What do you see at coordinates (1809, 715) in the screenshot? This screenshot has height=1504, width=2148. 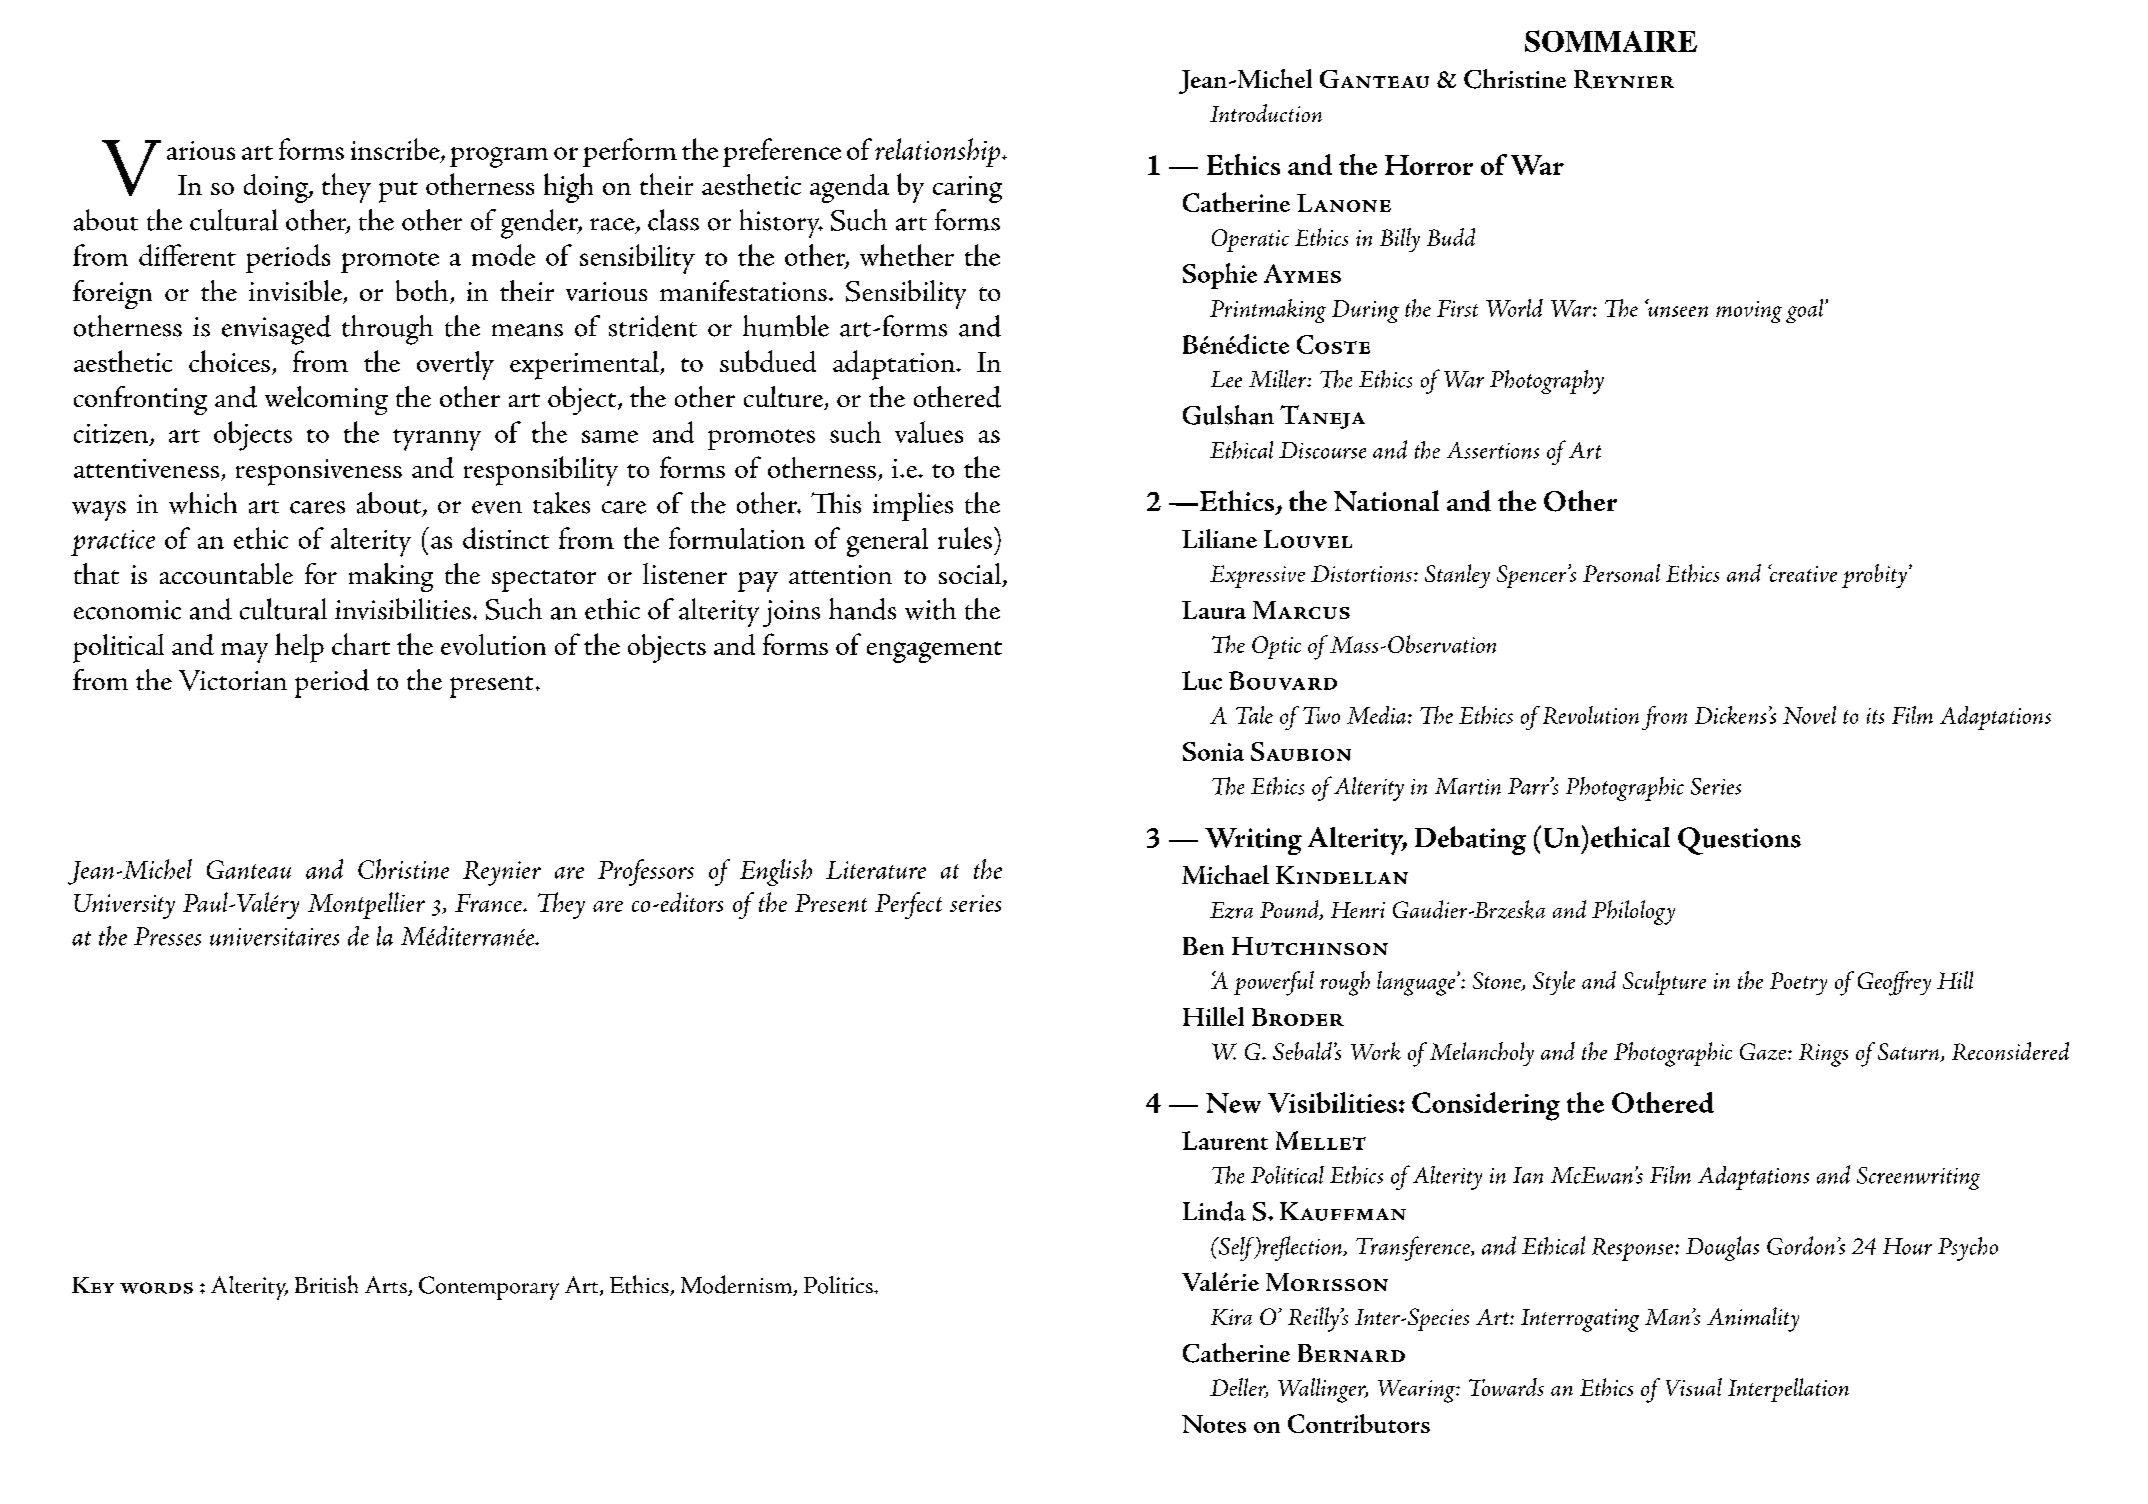 I see `Novel` at bounding box center [1809, 715].
